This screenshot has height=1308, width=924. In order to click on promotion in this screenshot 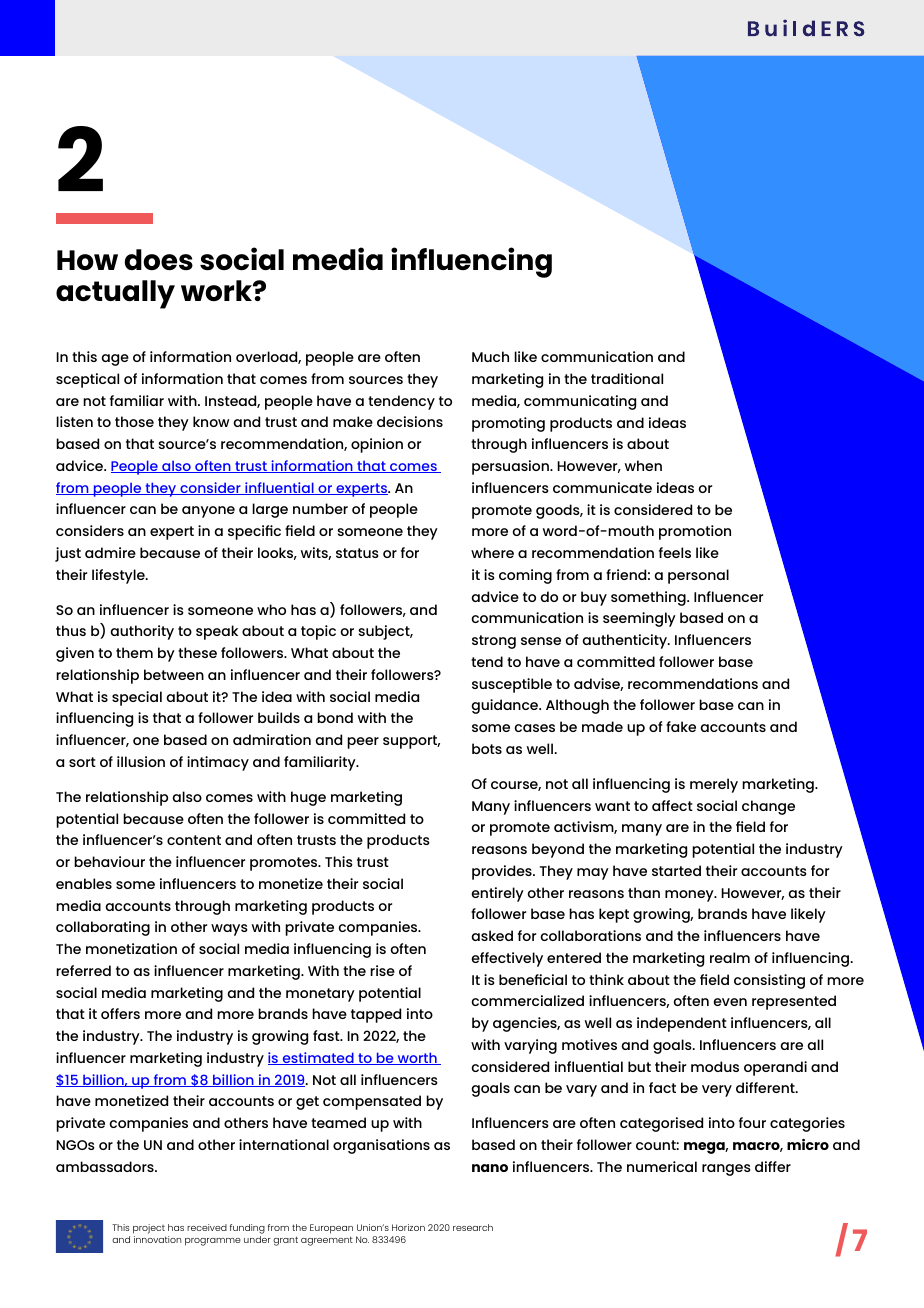, I will do `click(695, 532)`.
